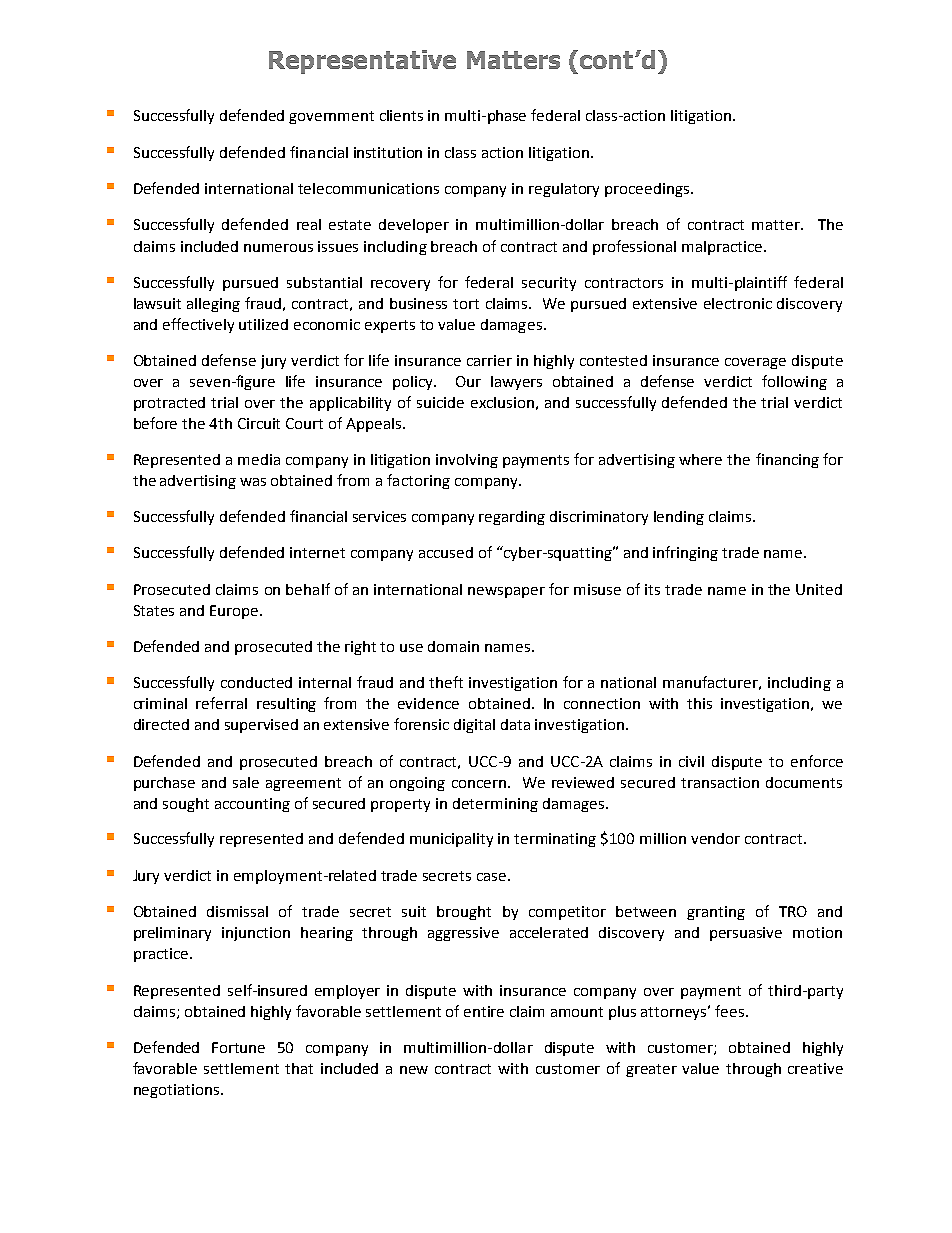 Image resolution: width=952 pixels, height=1233 pixels. What do you see at coordinates (238, 1047) in the screenshot?
I see `Fortune` at bounding box center [238, 1047].
